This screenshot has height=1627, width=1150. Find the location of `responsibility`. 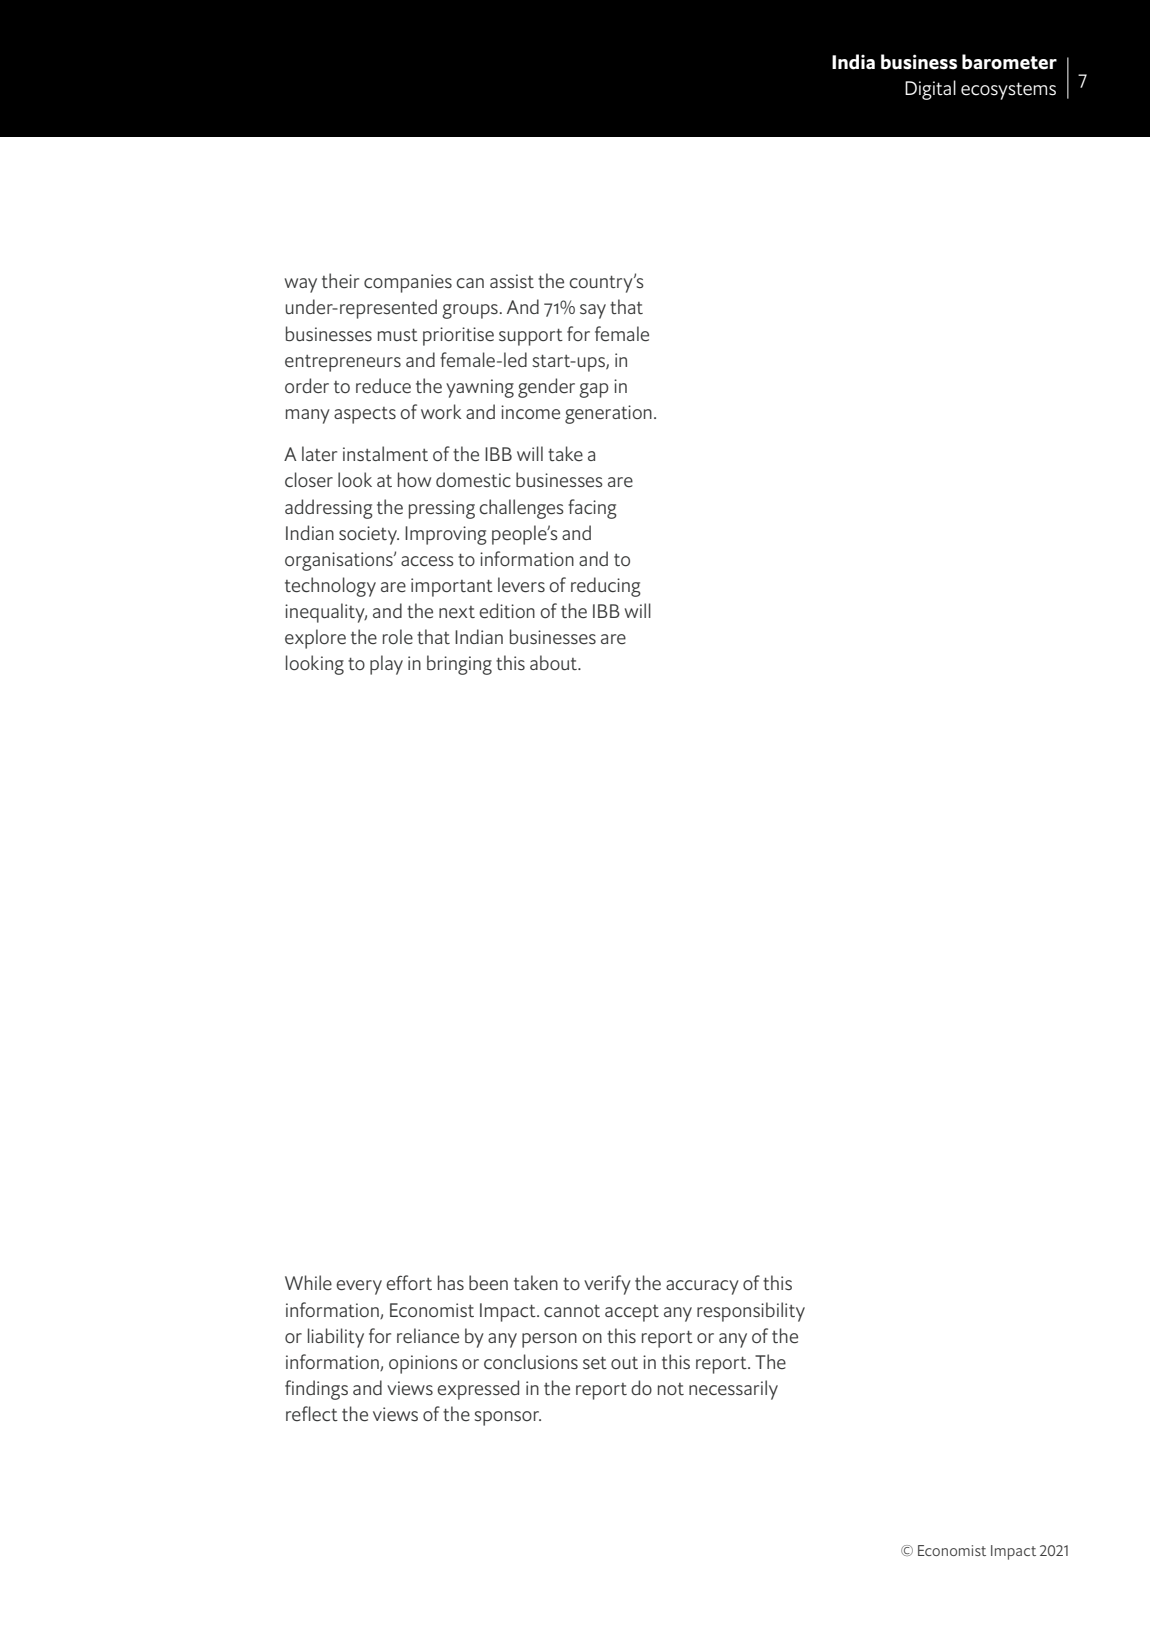

responsibility is located at coordinates (751, 1312).
